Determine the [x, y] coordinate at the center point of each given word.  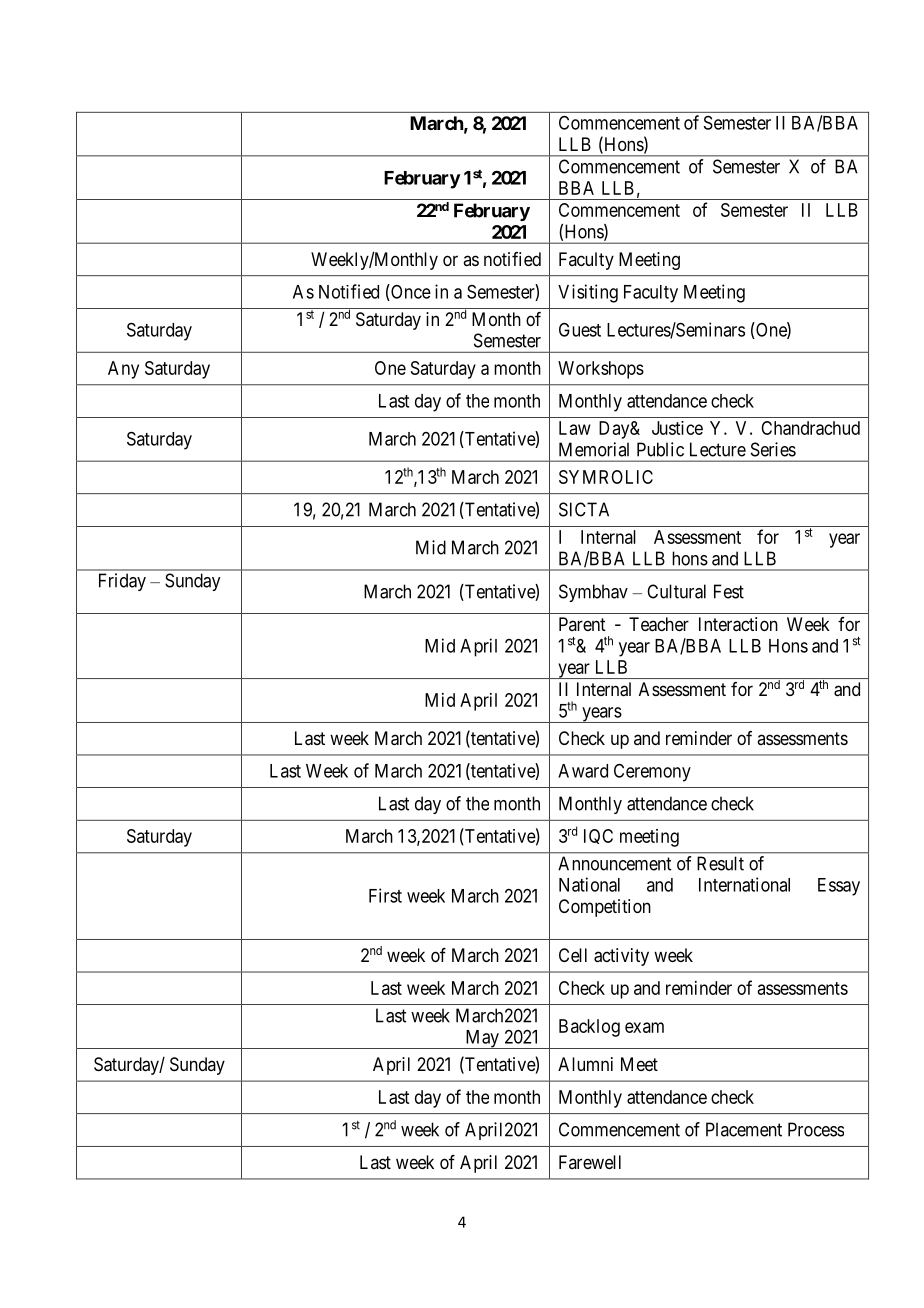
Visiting [588, 293]
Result [720, 863]
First [385, 895]
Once [410, 292]
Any [123, 370]
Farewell [590, 1162]
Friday [122, 582]
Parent [582, 624]
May [482, 1039]
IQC [598, 836]
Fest [729, 591]
